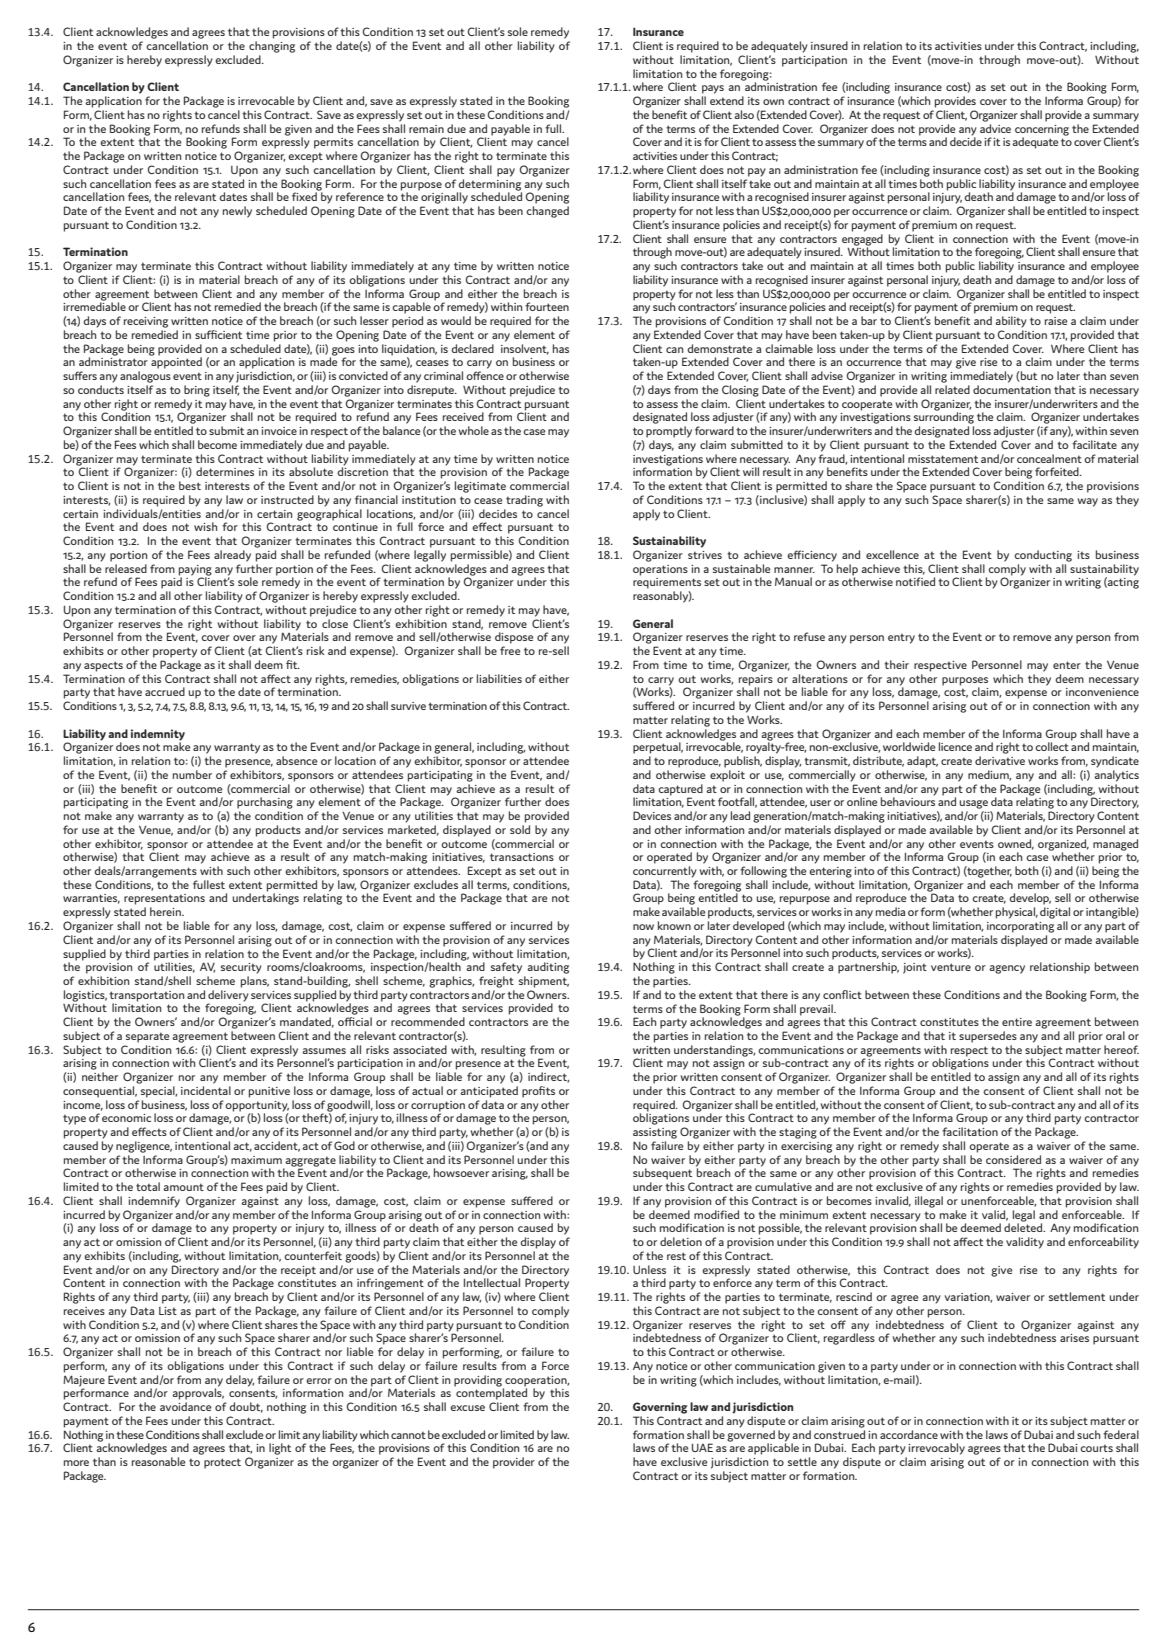  What do you see at coordinates (995, 127) in the document?
I see `advice` at bounding box center [995, 127].
